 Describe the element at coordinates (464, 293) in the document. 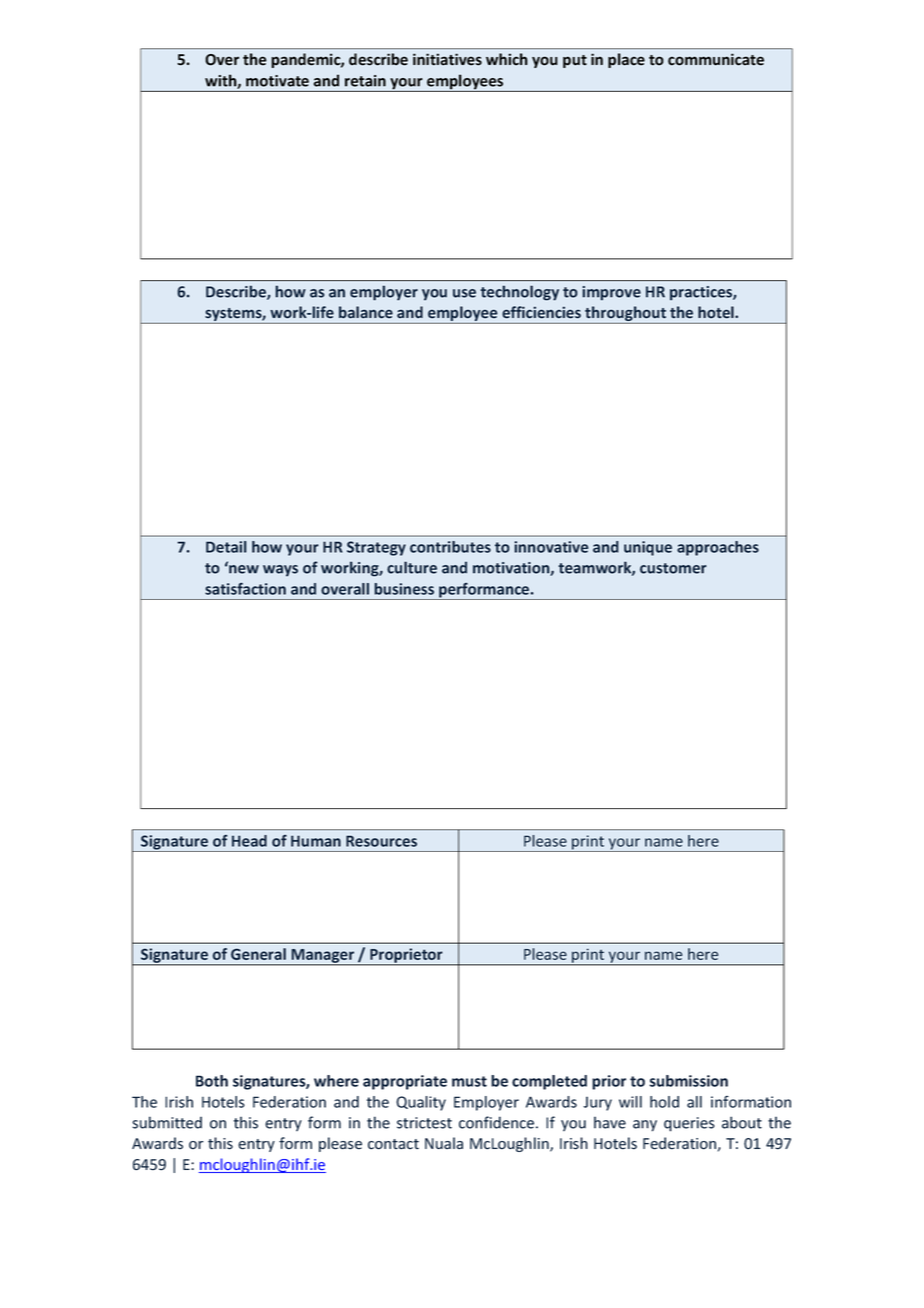

I see `use` at that location.
